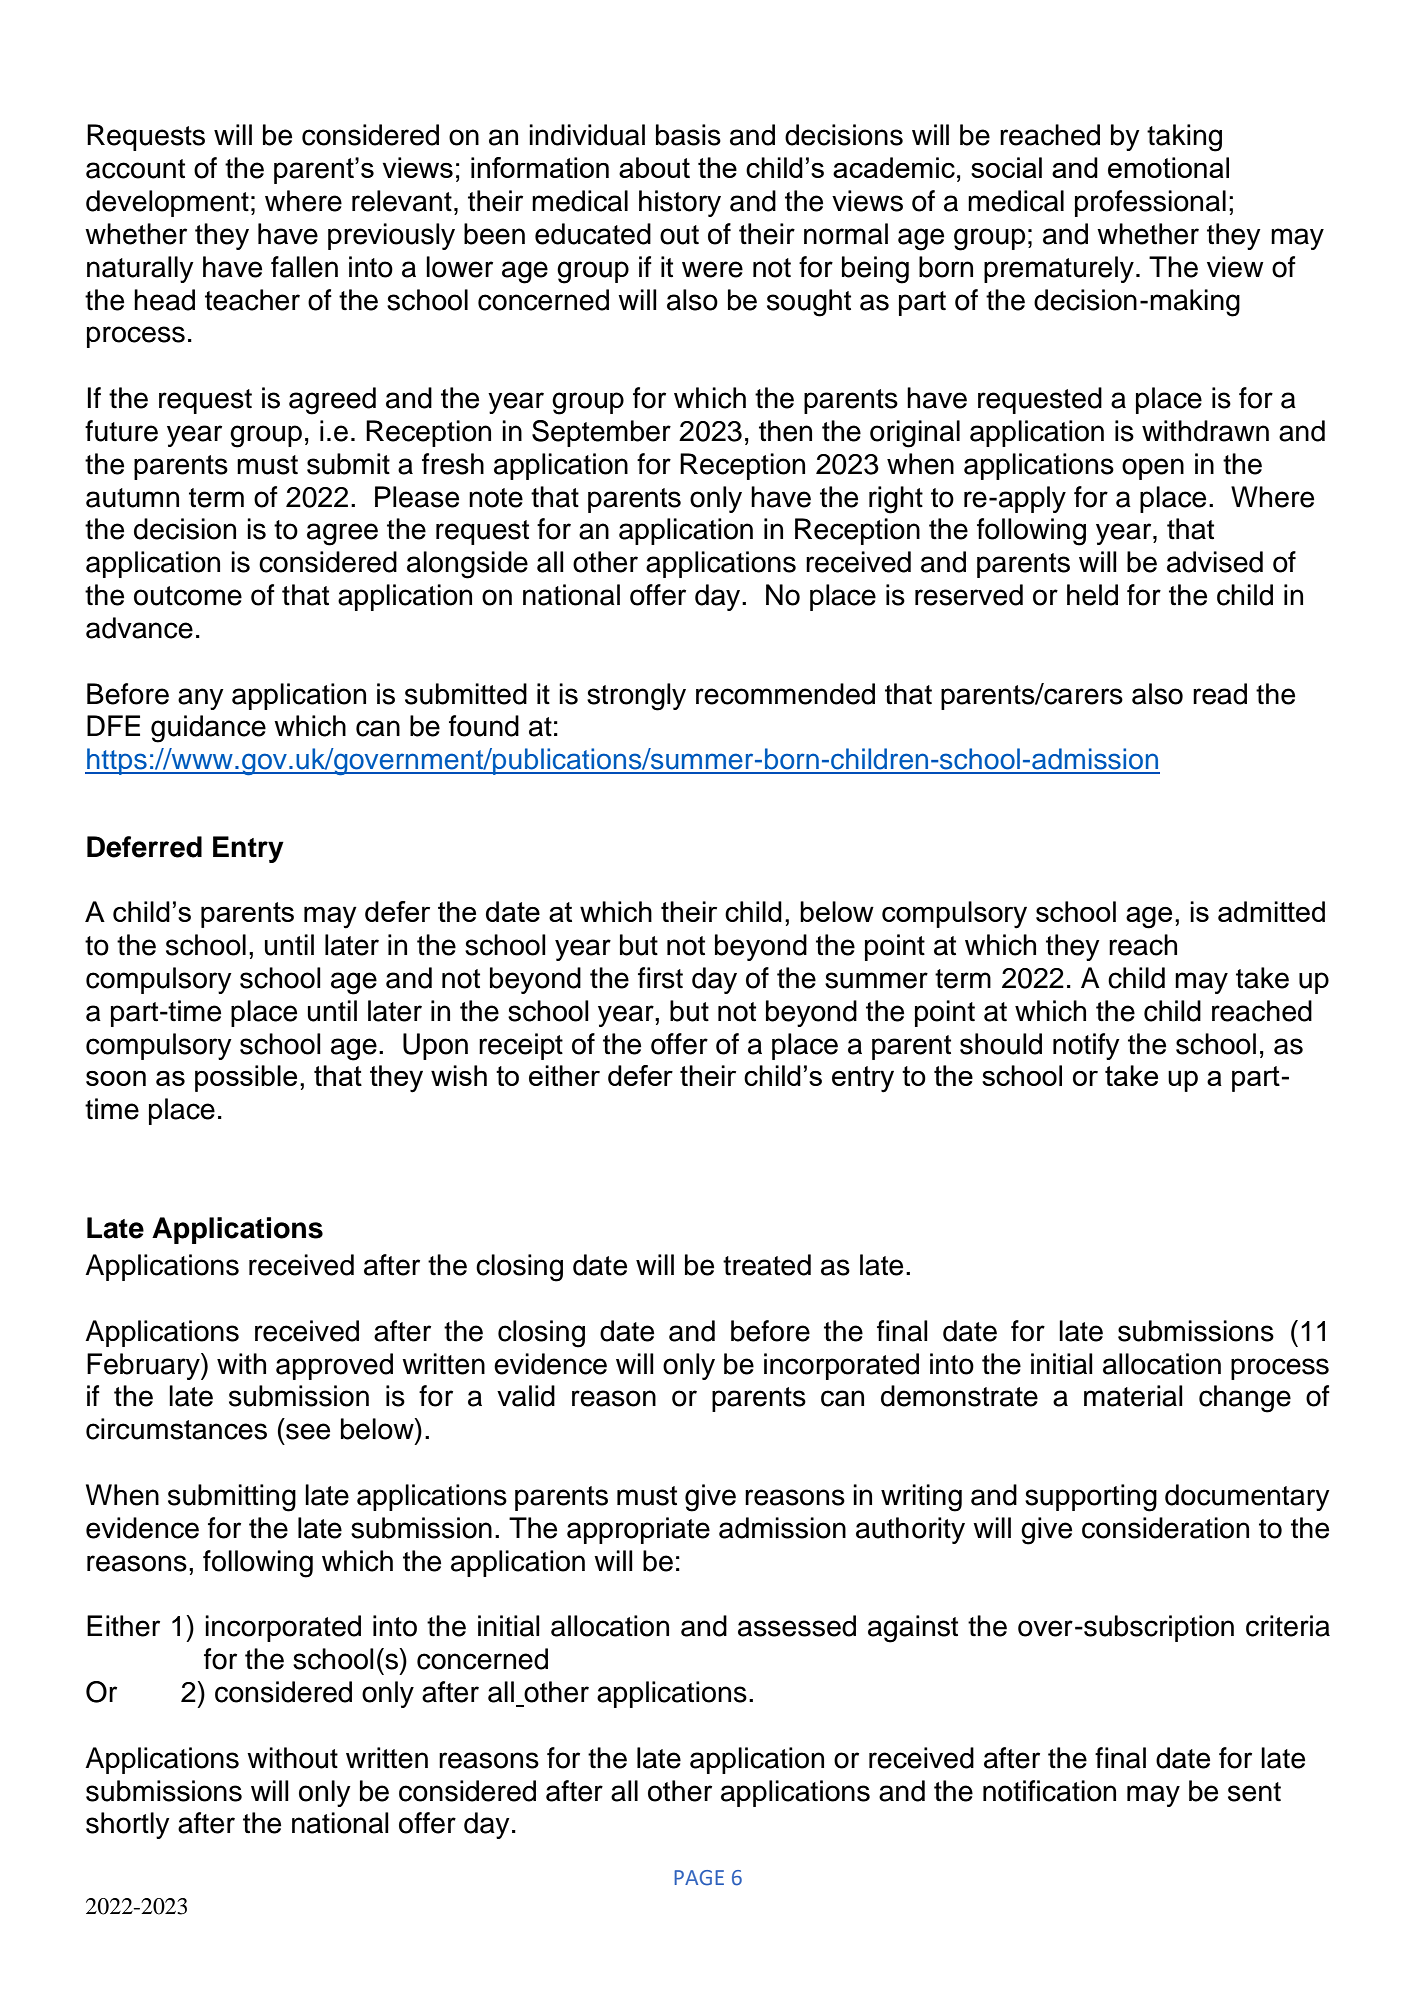 Image resolution: width=1416 pixels, height=2003 pixels. Describe the element at coordinates (246, 1078) in the image. I see `possible` at that location.
